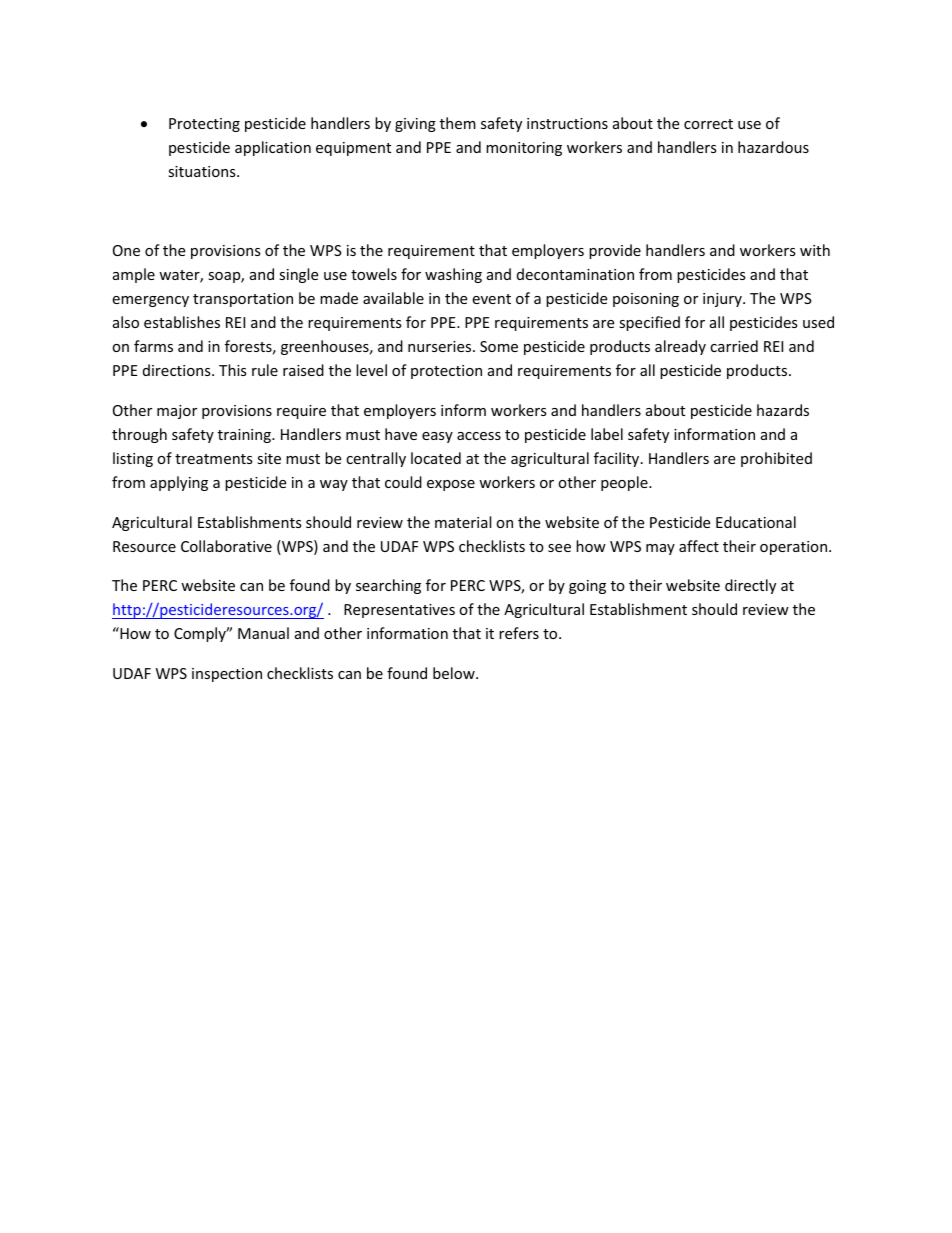 This screenshot has width=952, height=1233. Describe the element at coordinates (179, 483) in the screenshot. I see `applying` at that location.
